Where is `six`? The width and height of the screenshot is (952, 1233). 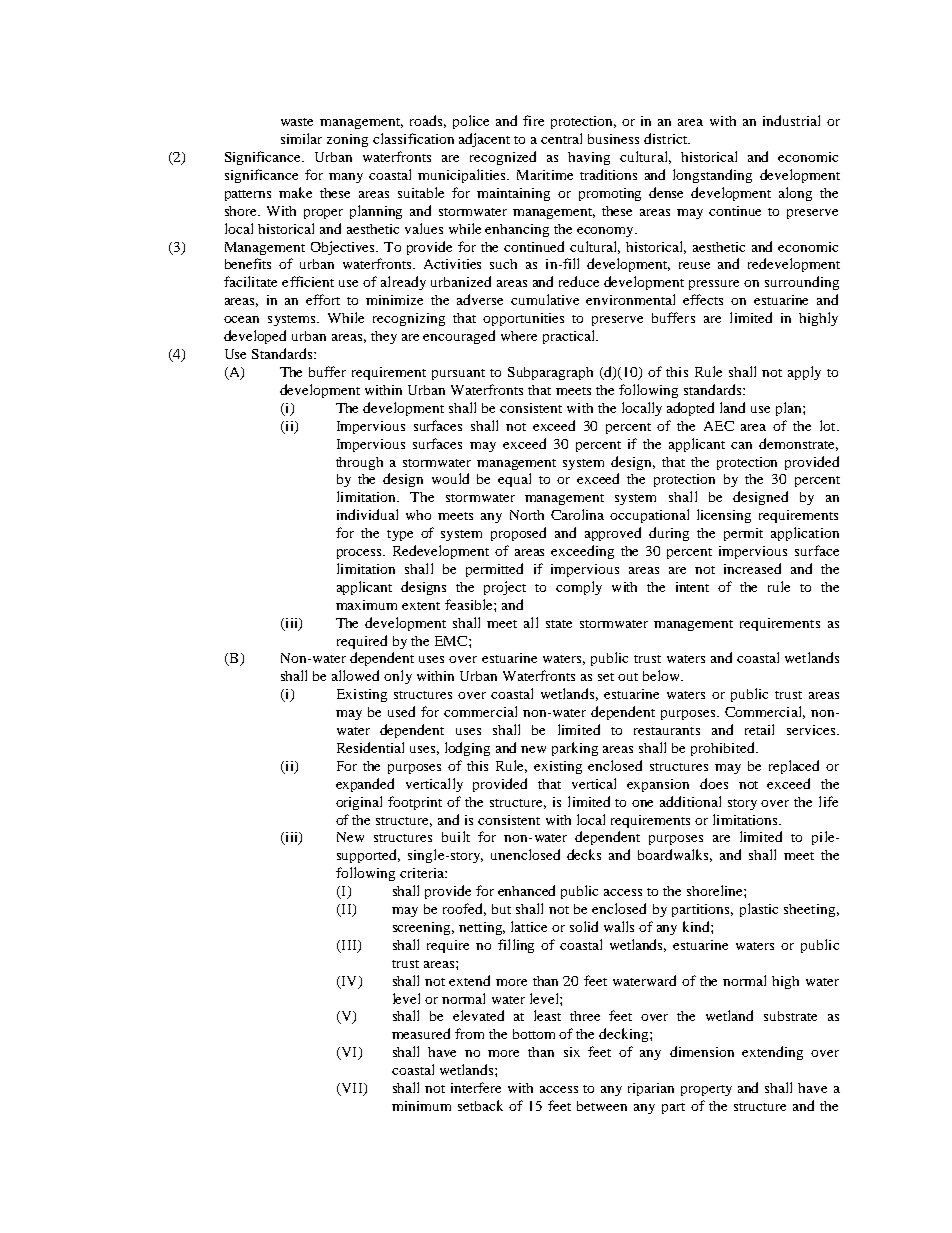
six is located at coordinates (572, 1052).
